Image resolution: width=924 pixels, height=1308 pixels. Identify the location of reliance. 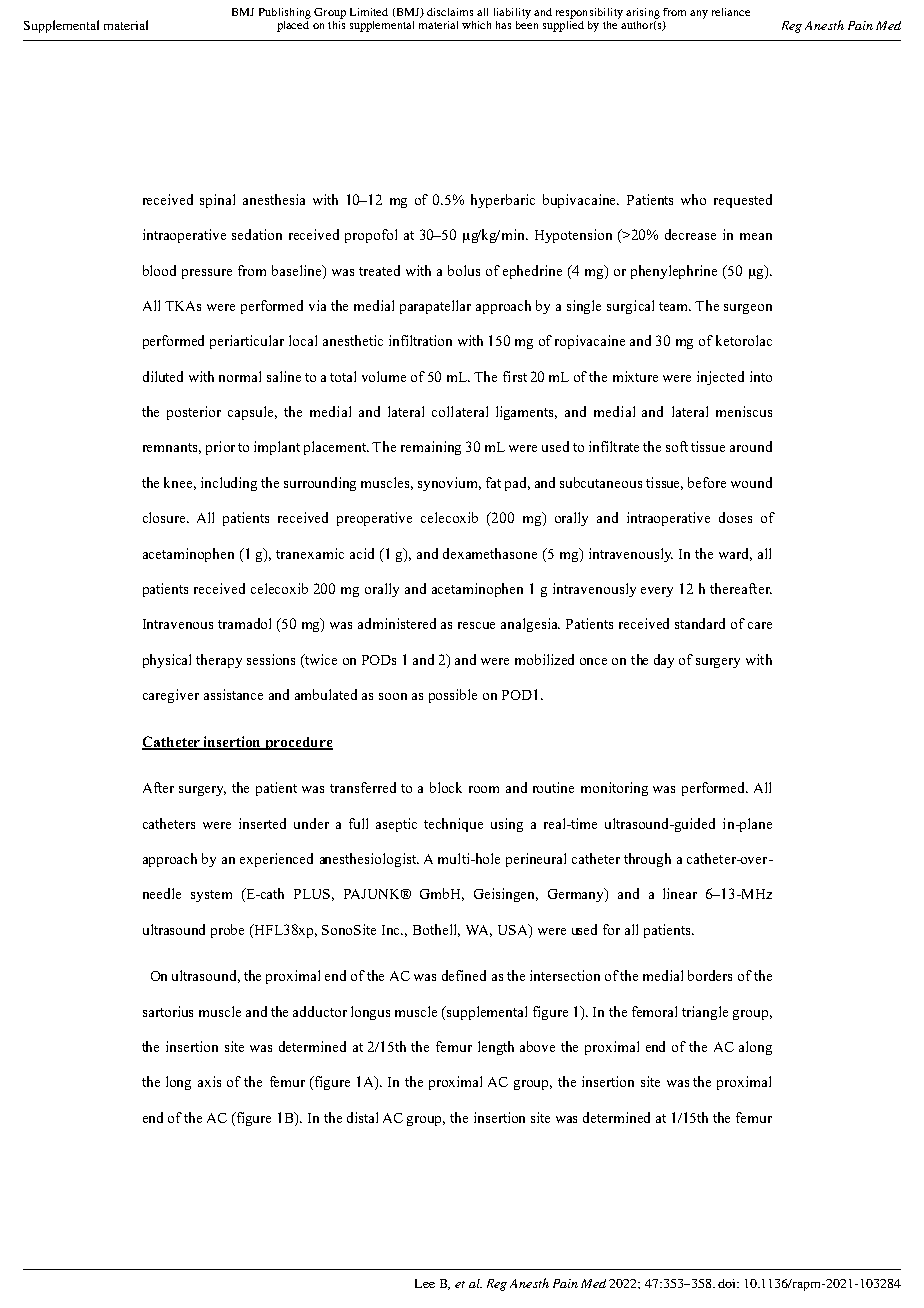
(731, 12).
